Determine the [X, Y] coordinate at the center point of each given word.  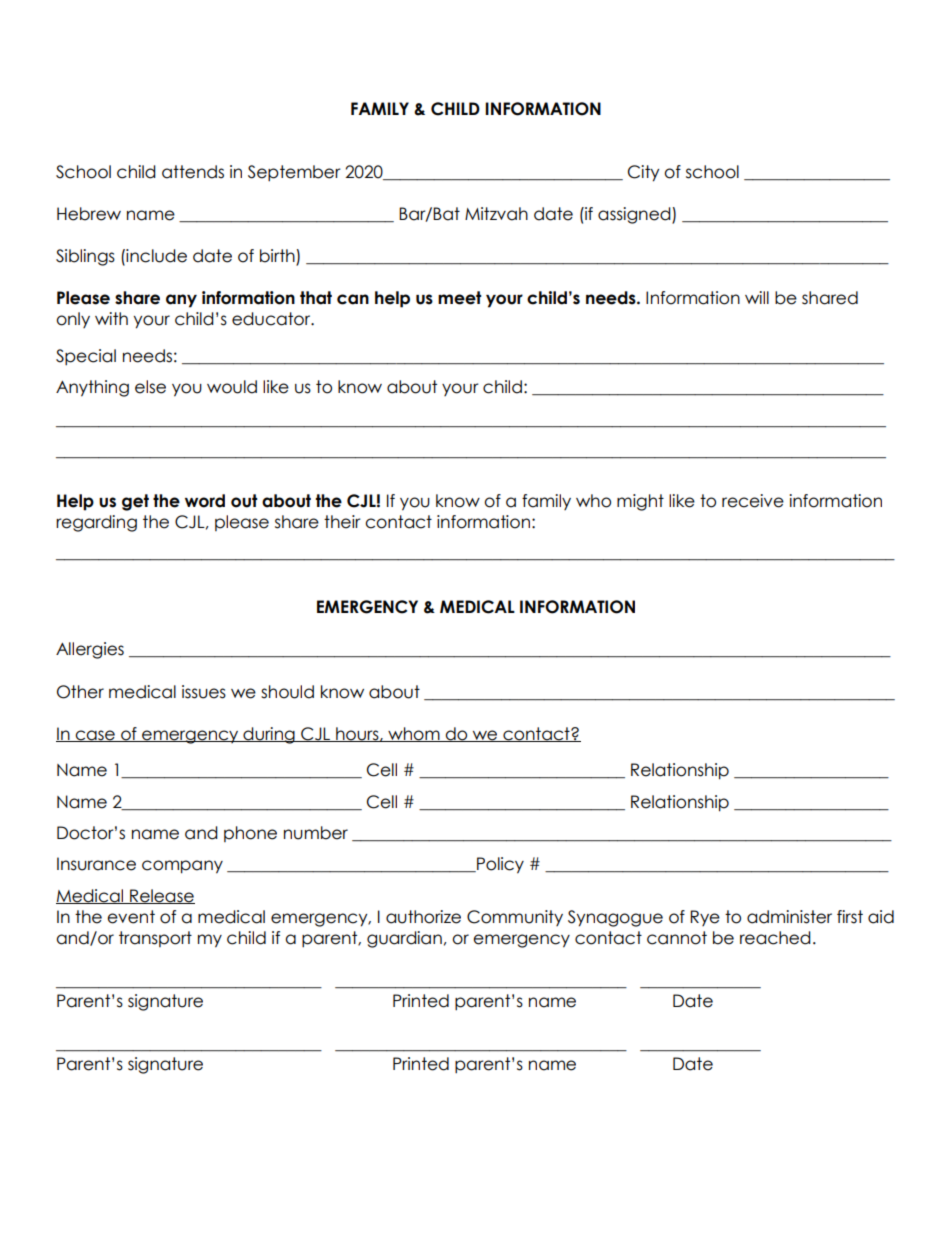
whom [414, 734]
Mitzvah [496, 214]
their [342, 522]
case [95, 736]
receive [753, 501]
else [150, 387]
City [644, 173]
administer [789, 917]
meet [460, 298]
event [131, 917]
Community [515, 918]
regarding [96, 523]
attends [193, 172]
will [757, 297]
